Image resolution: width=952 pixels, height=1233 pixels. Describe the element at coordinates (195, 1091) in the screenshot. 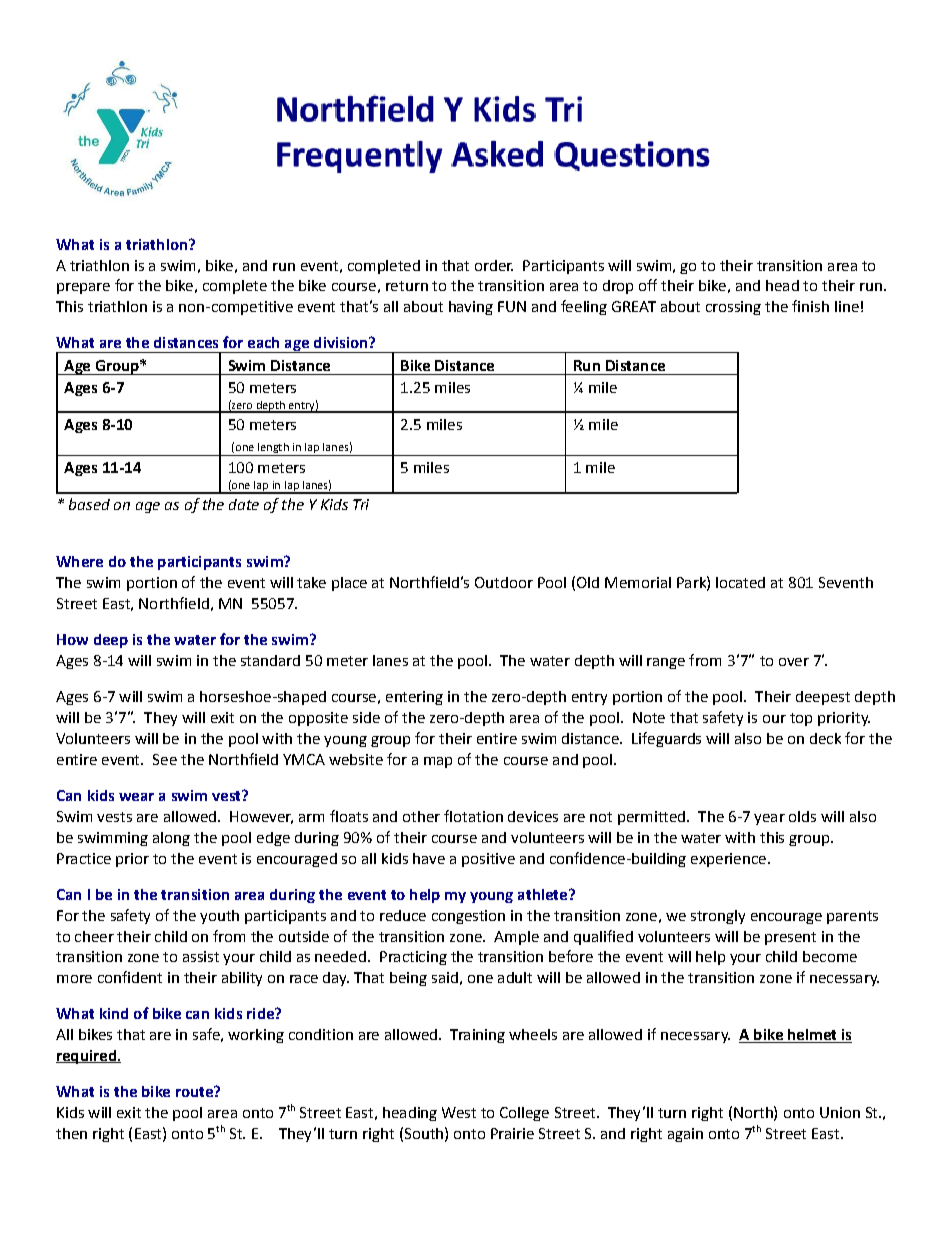

I see `route` at that location.
